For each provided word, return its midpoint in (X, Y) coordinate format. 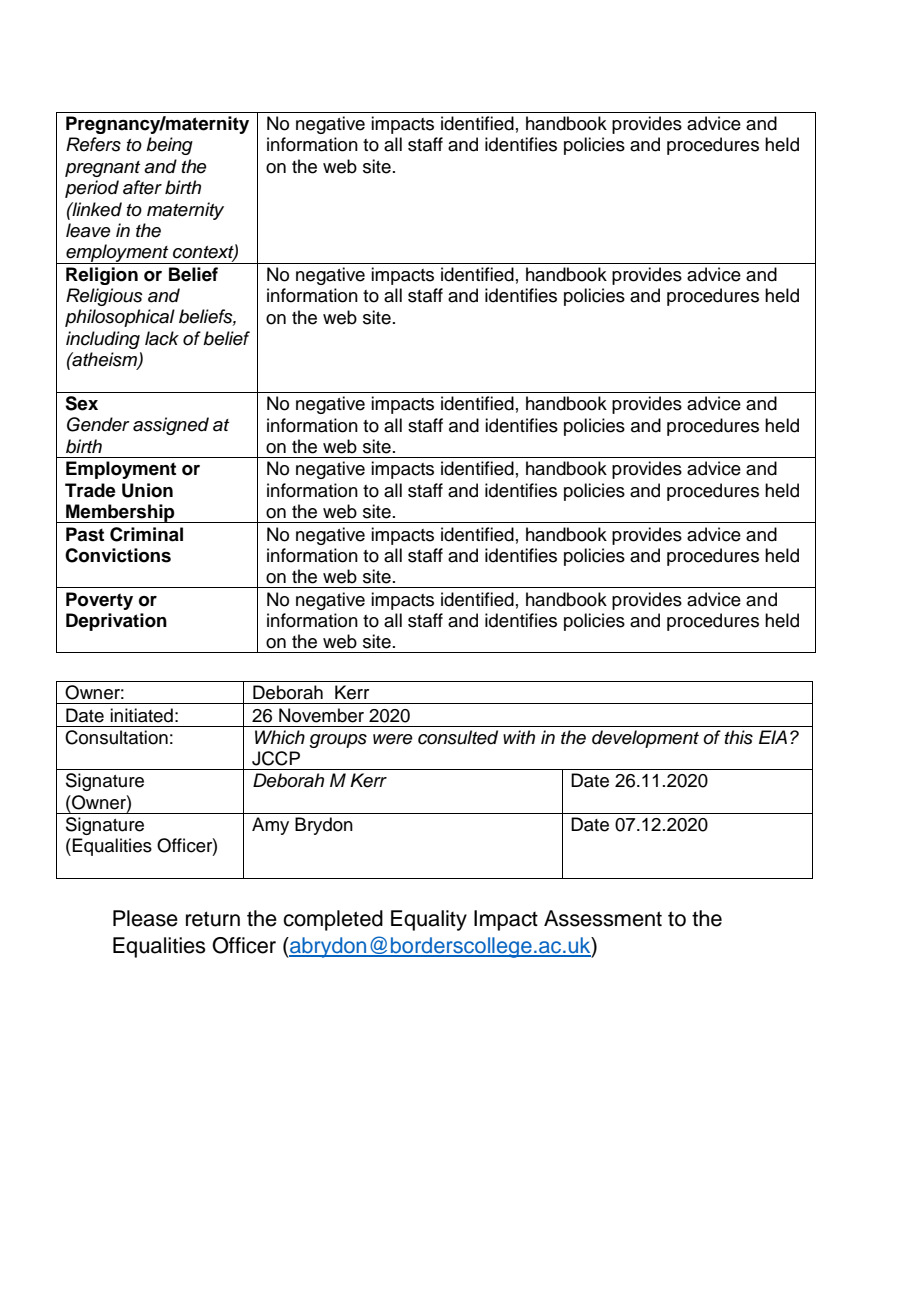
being (169, 146)
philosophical (120, 318)
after (142, 187)
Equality (429, 920)
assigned (171, 426)
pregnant (102, 169)
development (645, 739)
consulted (458, 737)
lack (162, 338)
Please (145, 918)
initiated (141, 715)
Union (147, 490)
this (739, 737)
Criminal (146, 534)
